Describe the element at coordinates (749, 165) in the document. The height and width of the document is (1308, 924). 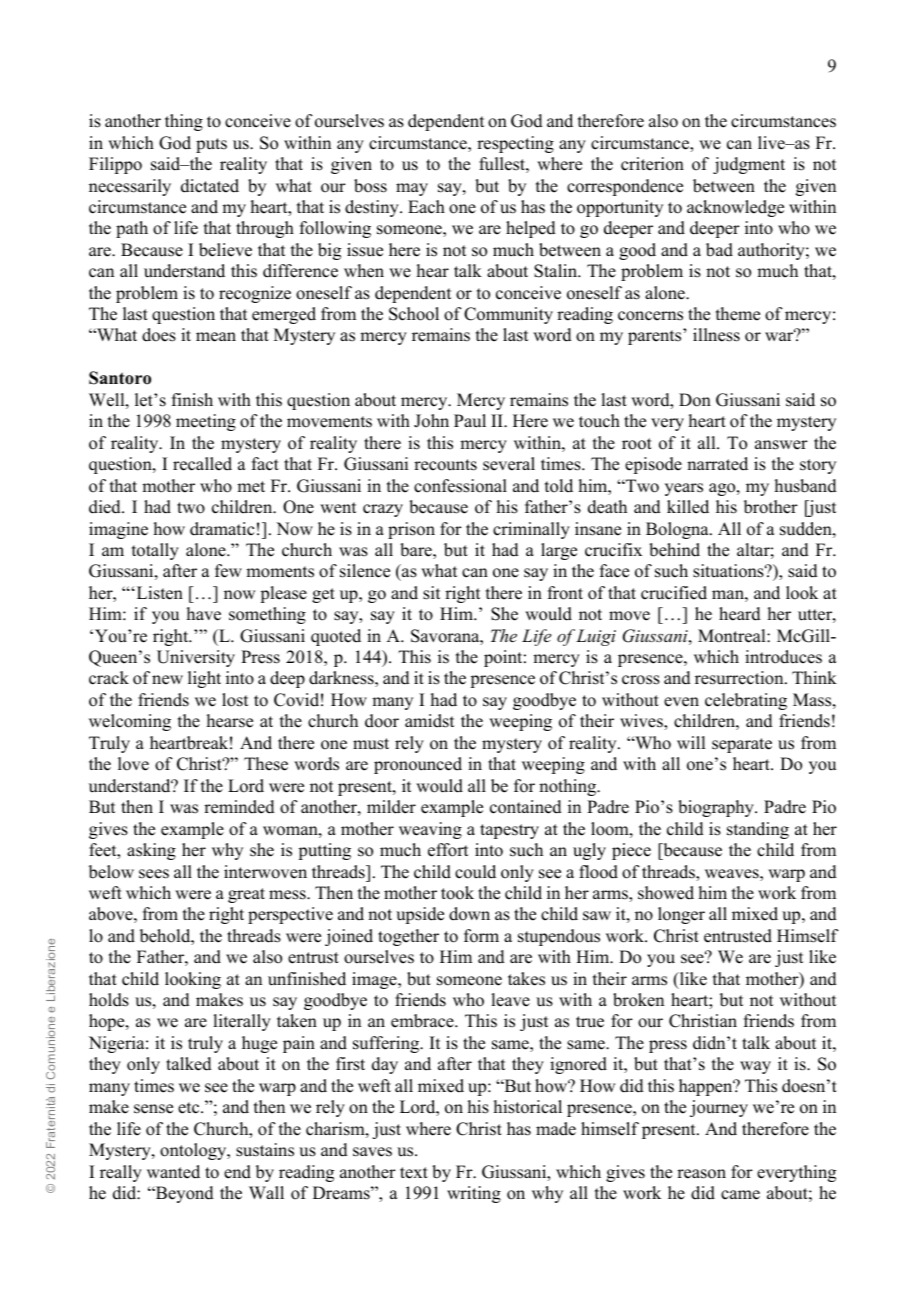
I see `judgment` at that location.
